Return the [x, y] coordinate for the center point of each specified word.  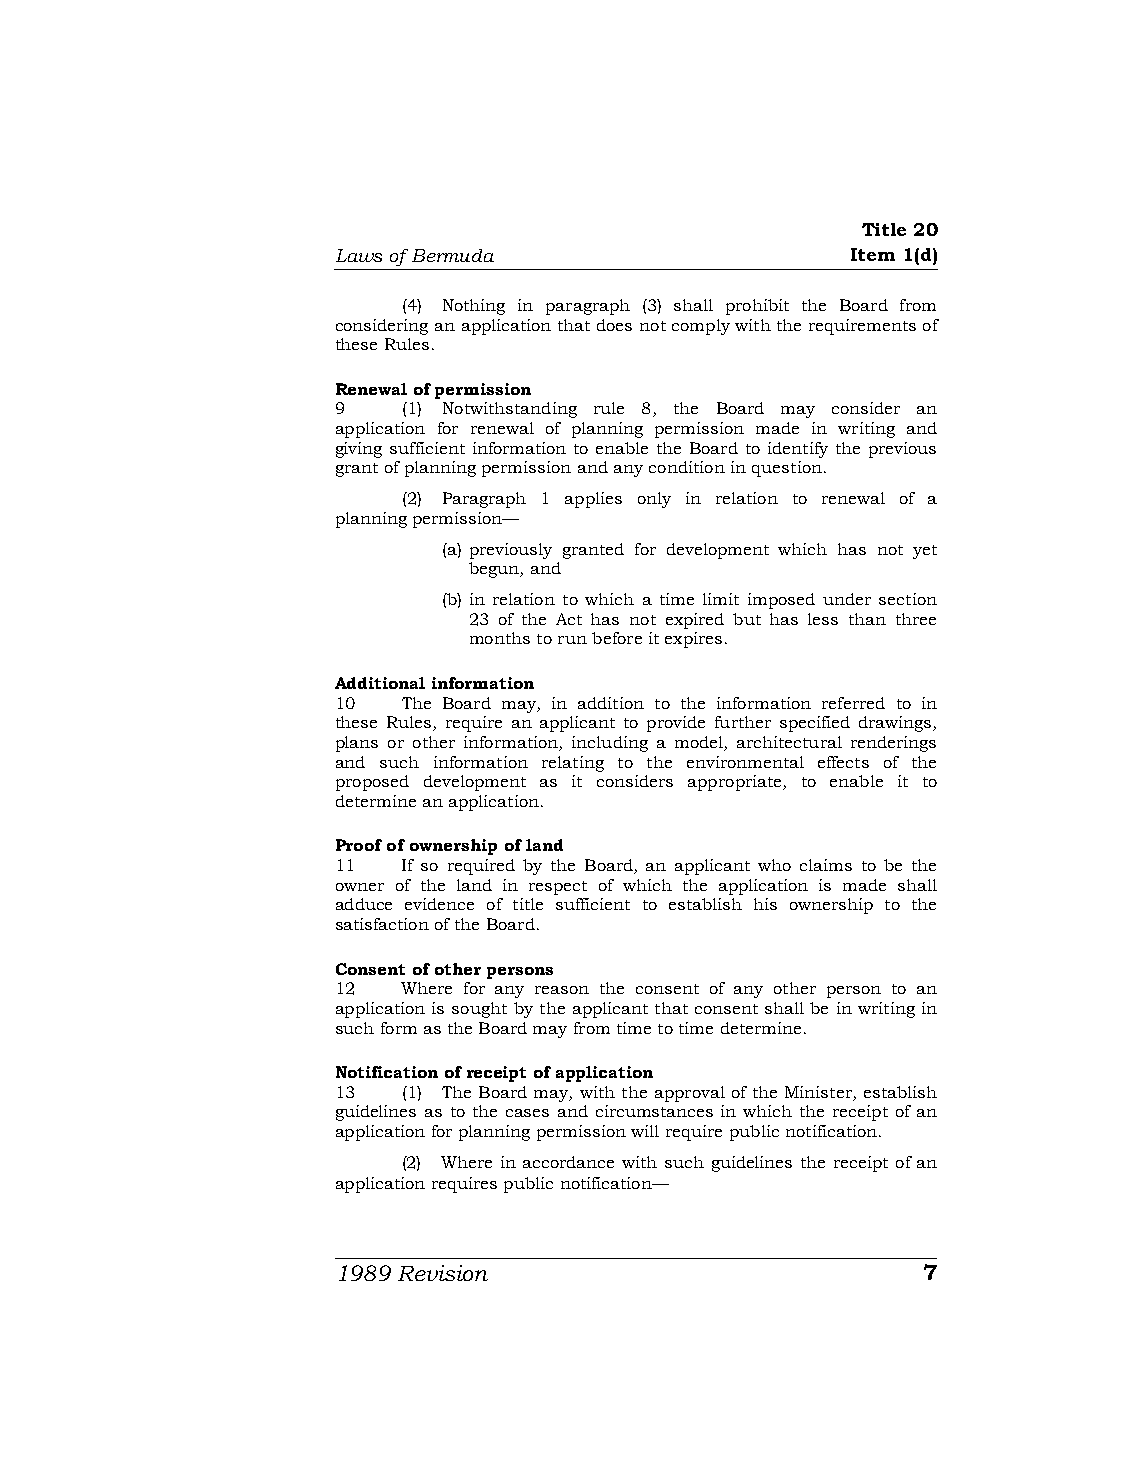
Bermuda [453, 255]
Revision [443, 1273]
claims [826, 865]
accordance [568, 1162]
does [614, 325]
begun [495, 570]
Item [873, 254]
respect [558, 888]
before [617, 638]
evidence [439, 904]
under [847, 599]
